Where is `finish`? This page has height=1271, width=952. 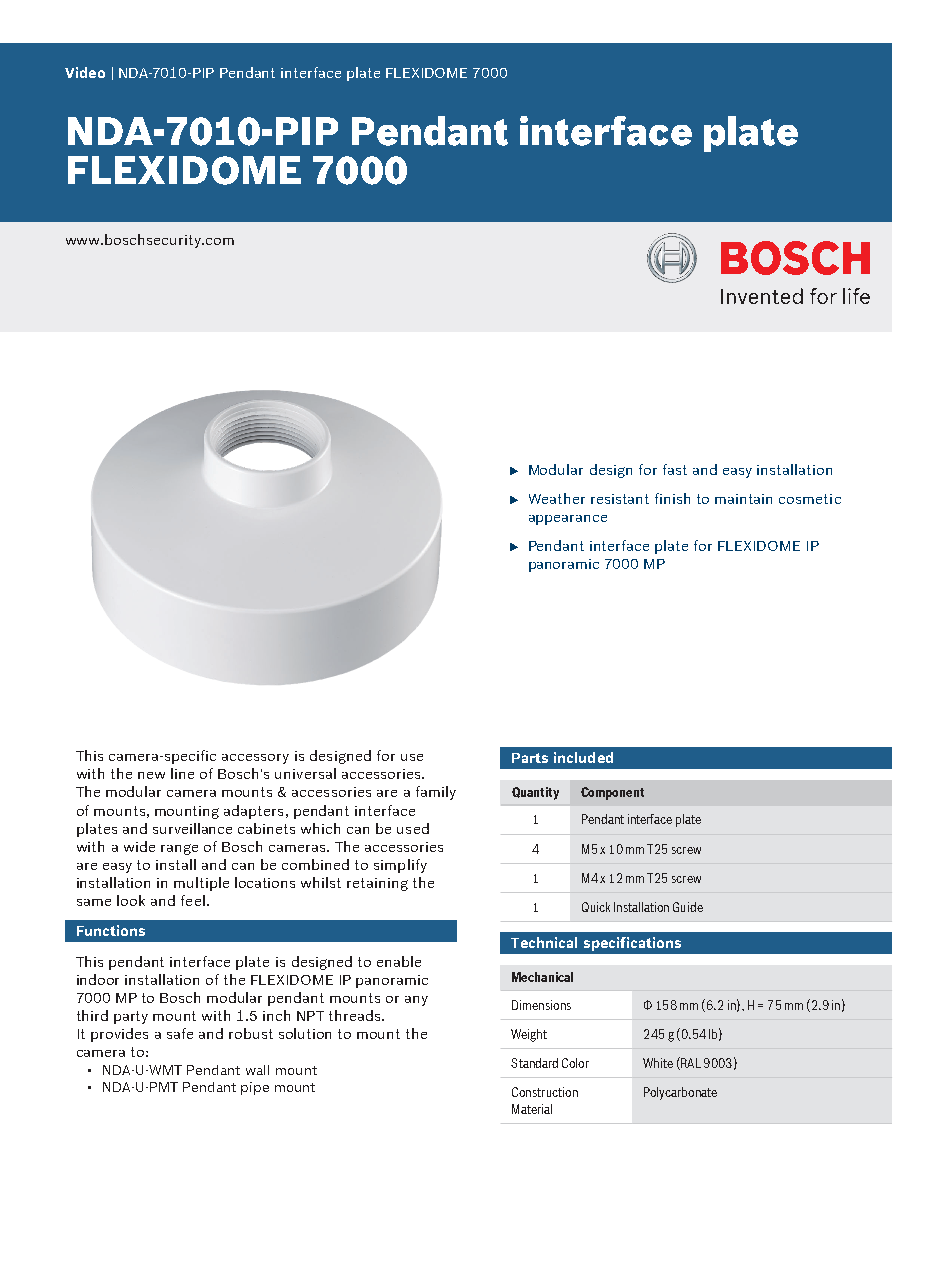 finish is located at coordinates (672, 498).
